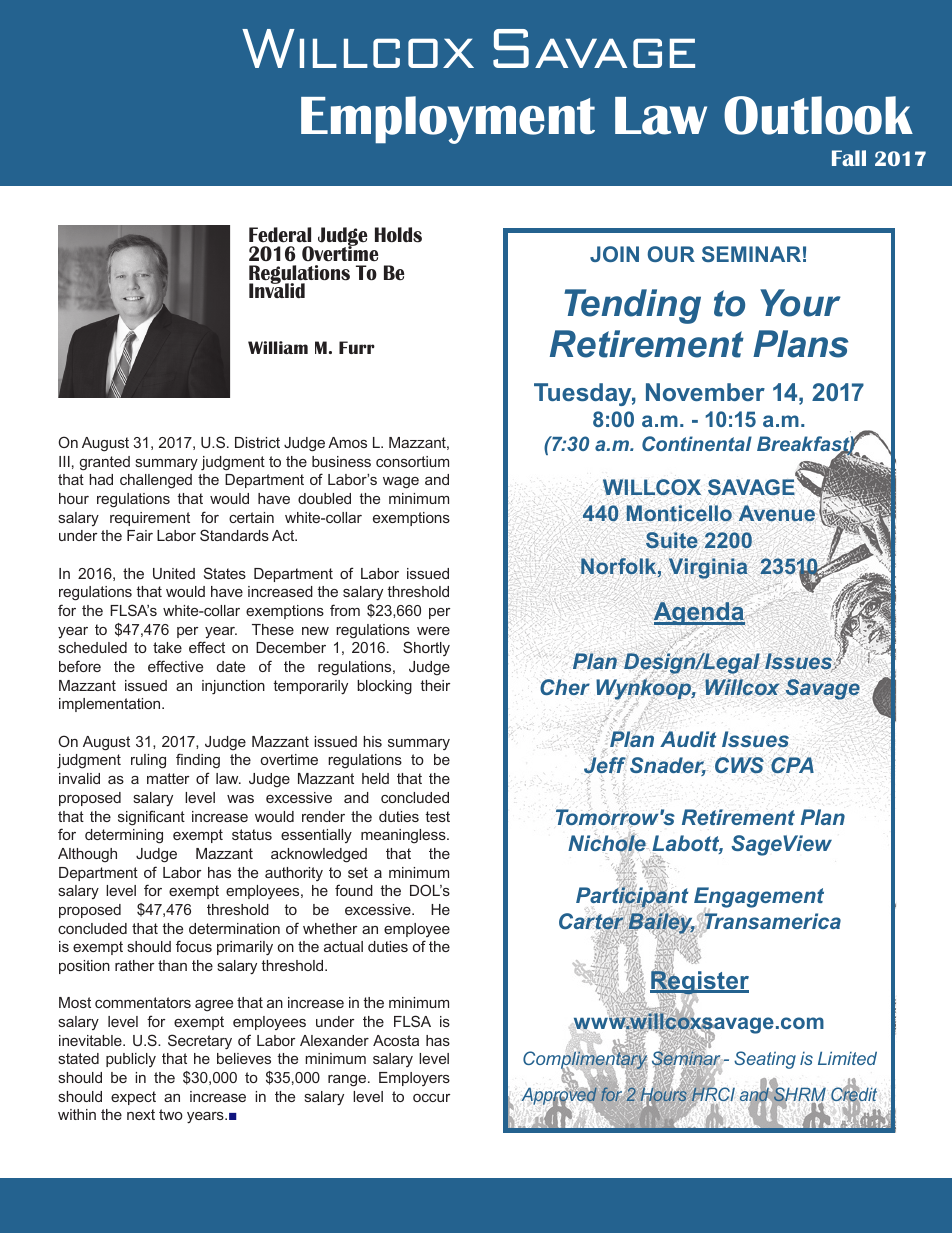 The width and height of the image is (952, 1233). I want to click on CPA, so click(792, 765).
